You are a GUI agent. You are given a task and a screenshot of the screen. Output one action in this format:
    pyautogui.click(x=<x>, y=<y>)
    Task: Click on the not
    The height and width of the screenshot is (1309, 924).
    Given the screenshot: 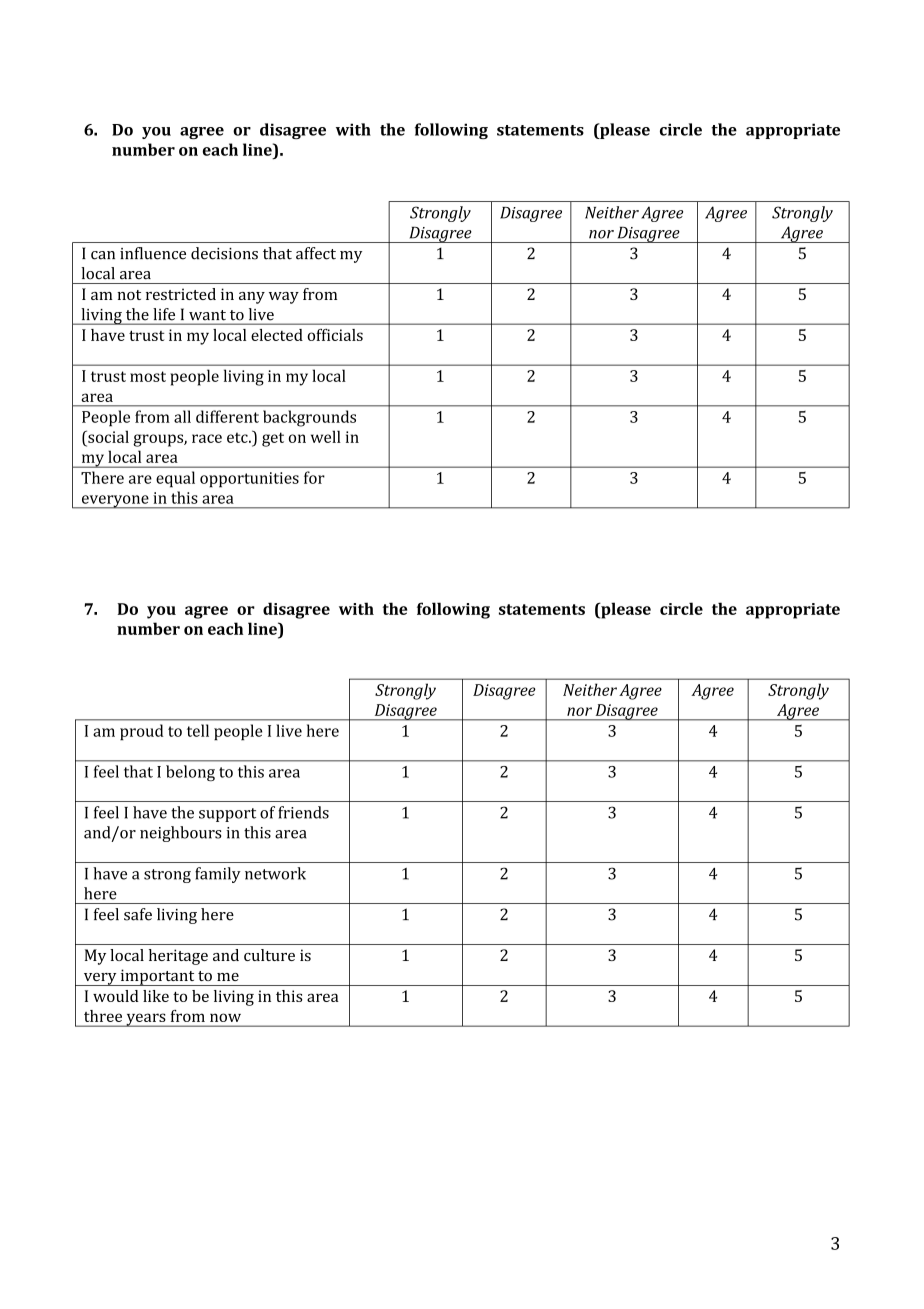 What is the action you would take?
    pyautogui.click(x=129, y=295)
